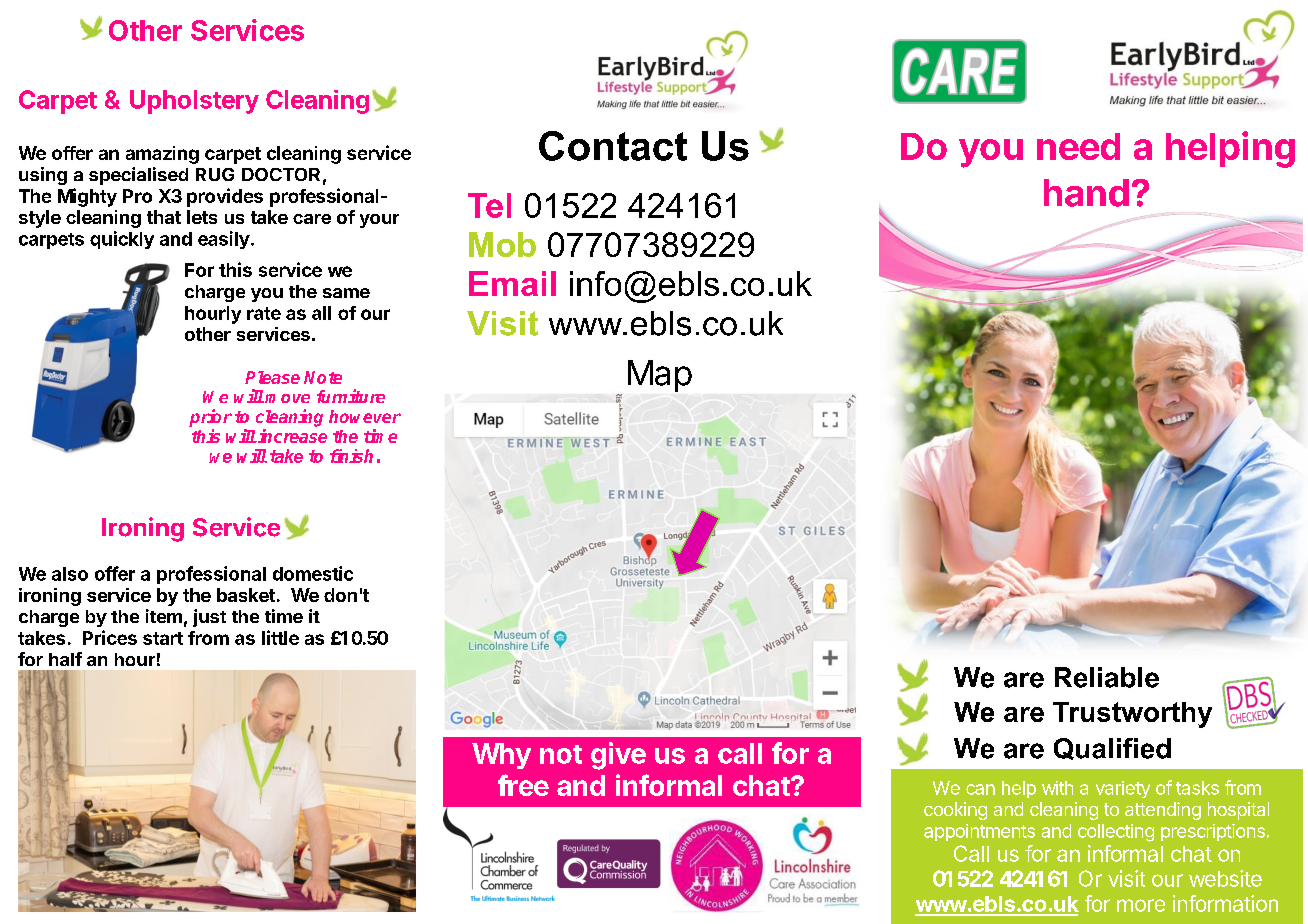 The height and width of the screenshot is (924, 1308). Describe the element at coordinates (1078, 146) in the screenshot. I see `need` at that location.
